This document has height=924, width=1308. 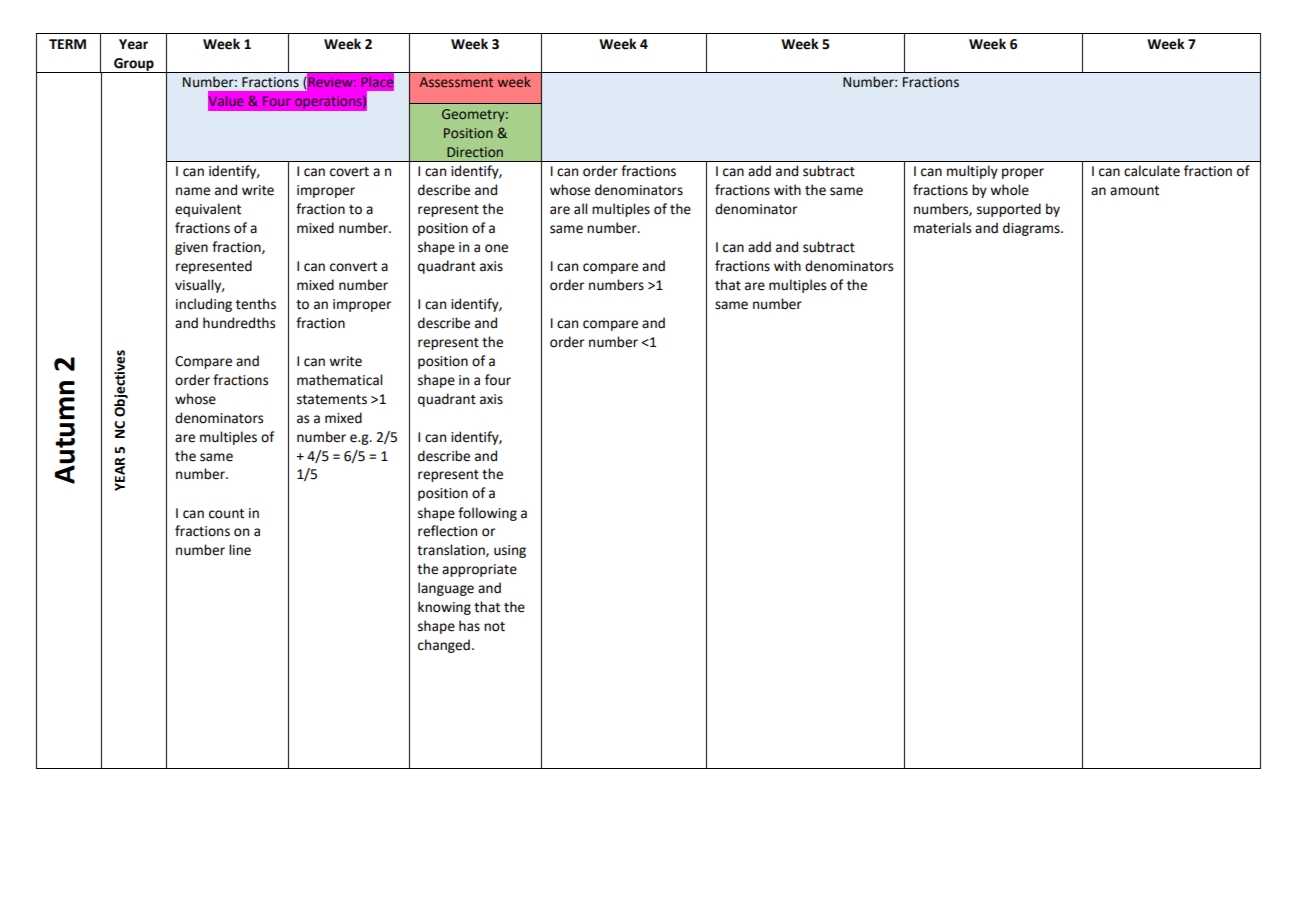 What do you see at coordinates (339, 380) in the document?
I see `mathematical` at bounding box center [339, 380].
